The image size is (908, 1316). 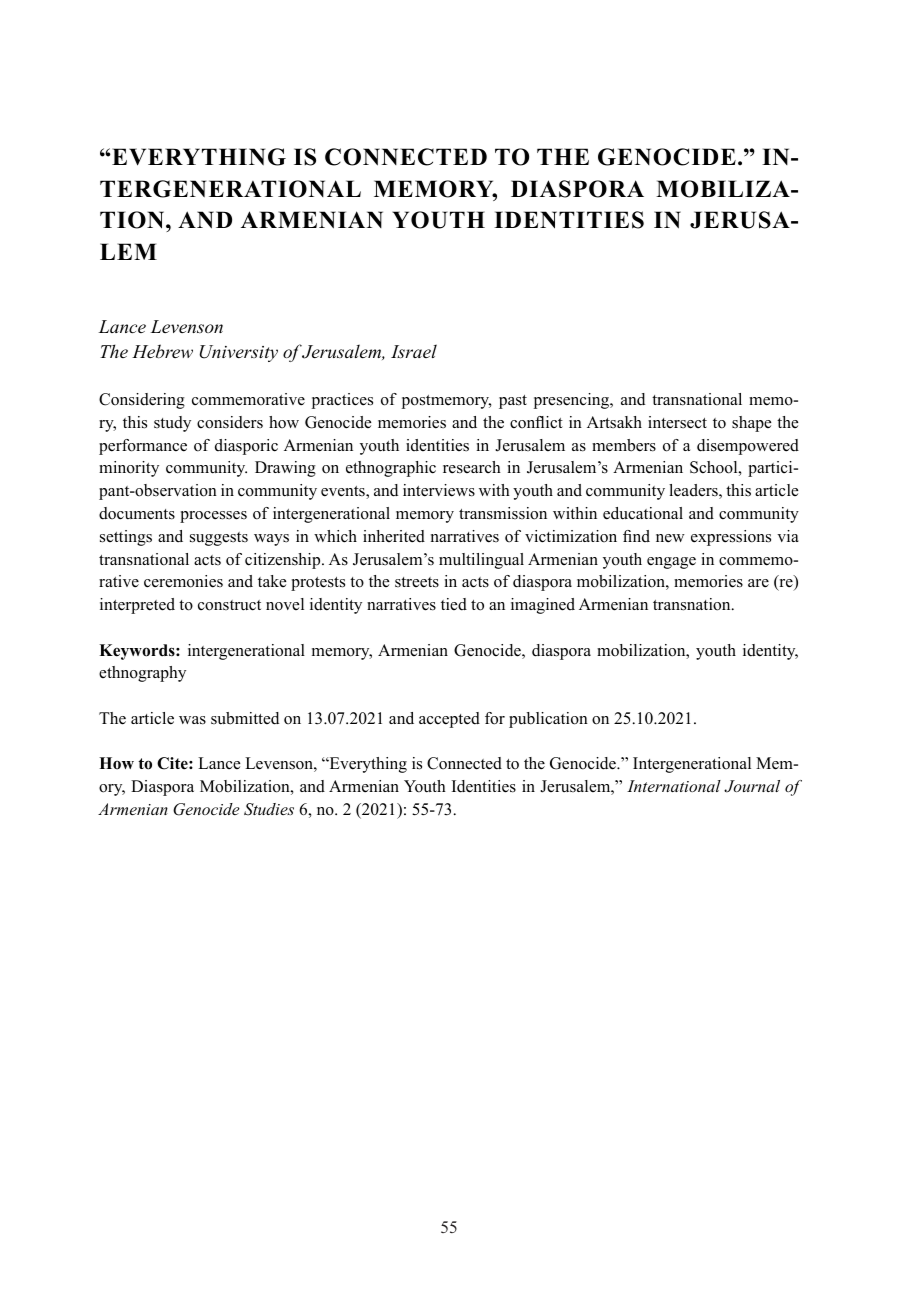 I want to click on are, so click(x=758, y=583).
